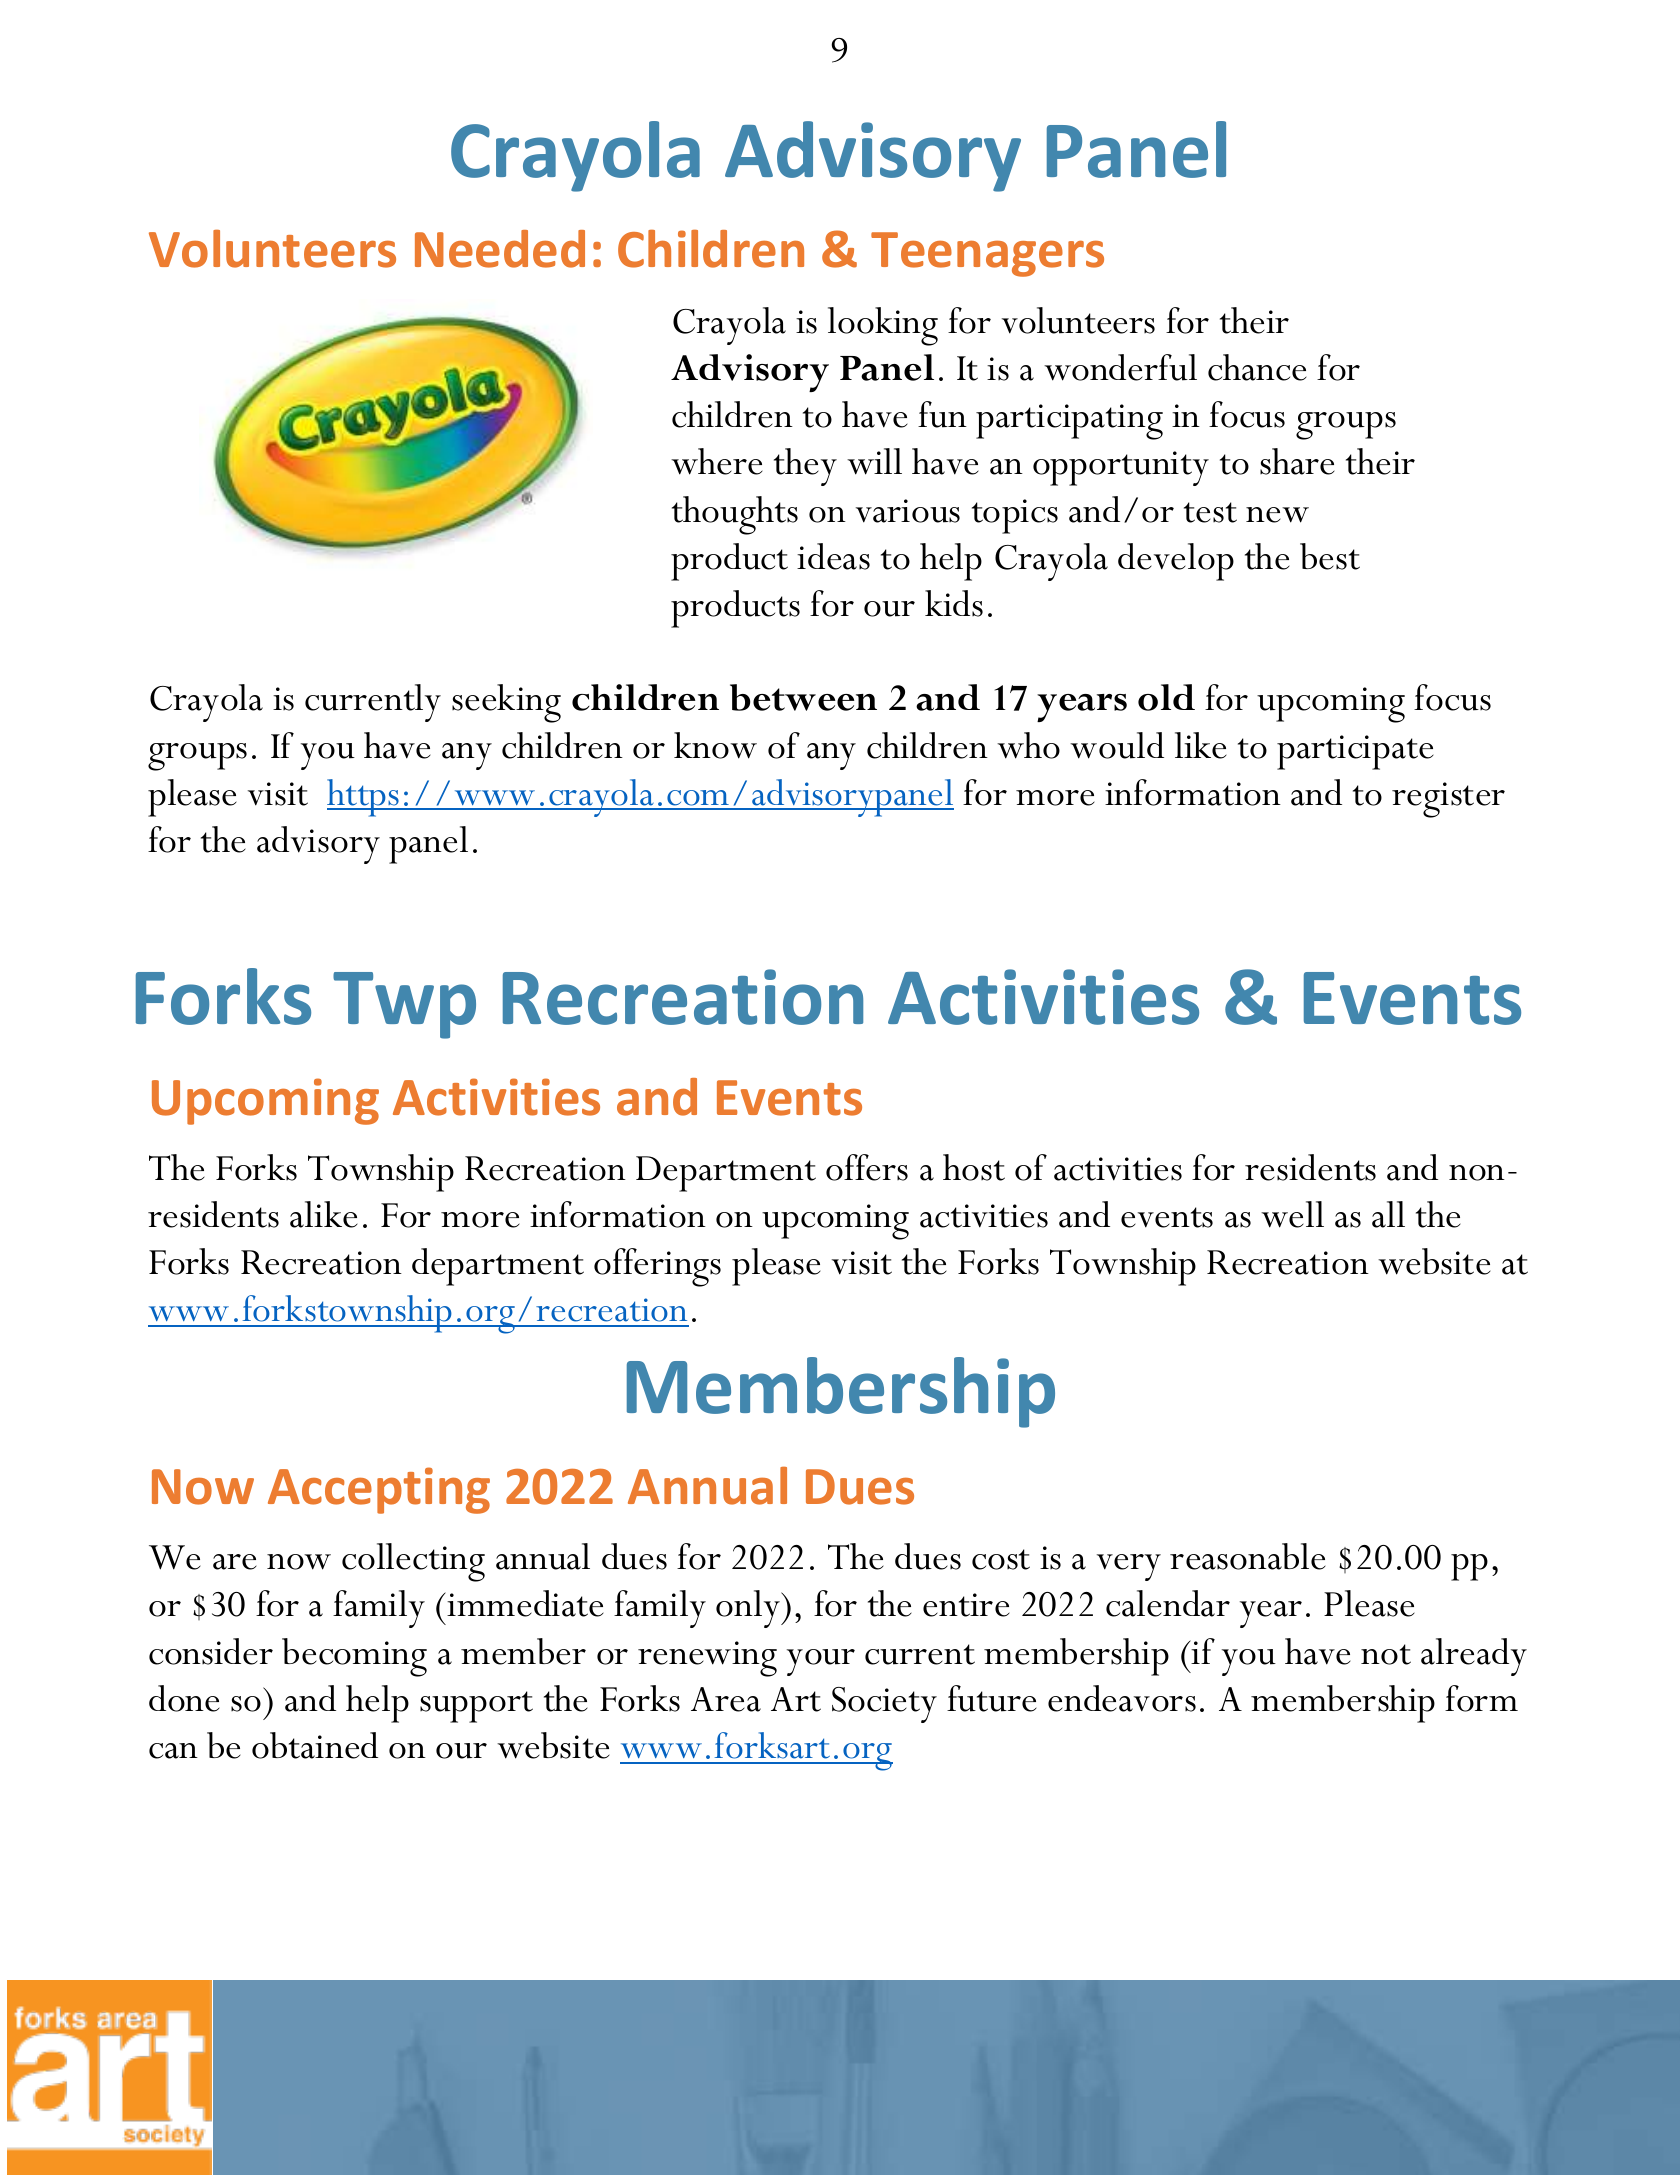 This screenshot has width=1680, height=2175. I want to click on offerings, so click(657, 1267).
